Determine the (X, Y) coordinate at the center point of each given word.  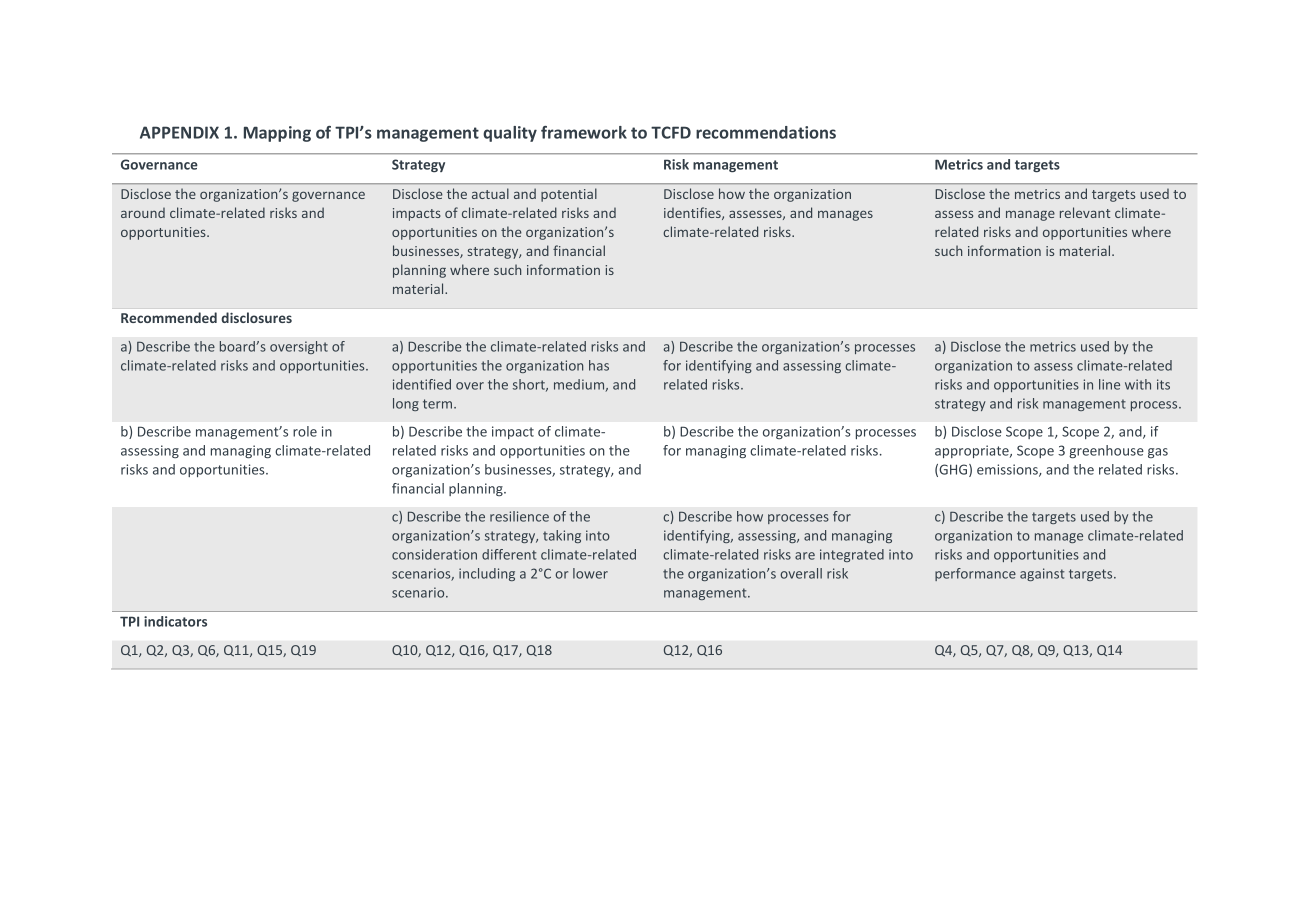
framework (584, 132)
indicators (175, 621)
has (599, 365)
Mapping (277, 134)
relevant (1085, 212)
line (1109, 384)
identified (422, 384)
